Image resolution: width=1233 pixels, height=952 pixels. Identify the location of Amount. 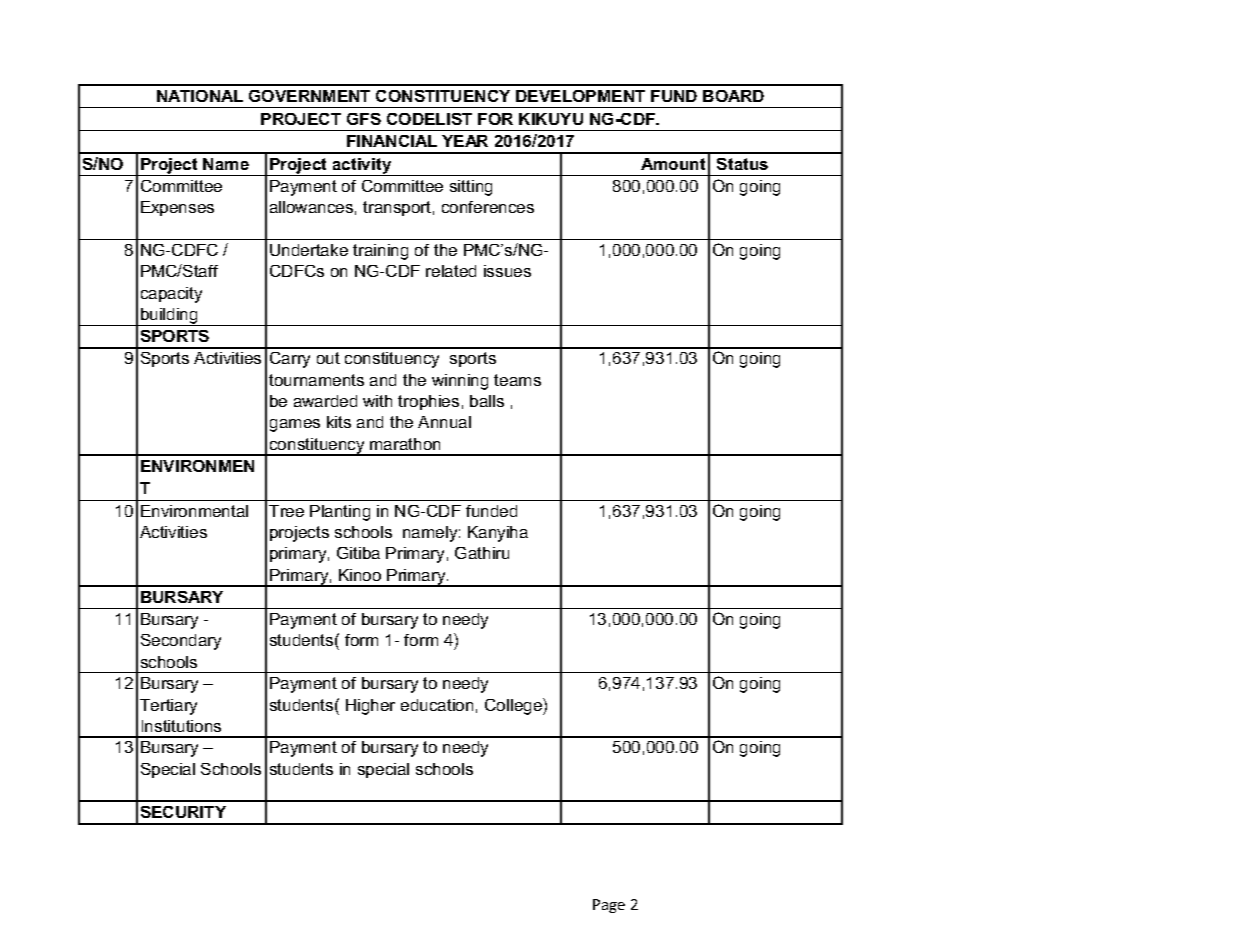
(673, 164).
